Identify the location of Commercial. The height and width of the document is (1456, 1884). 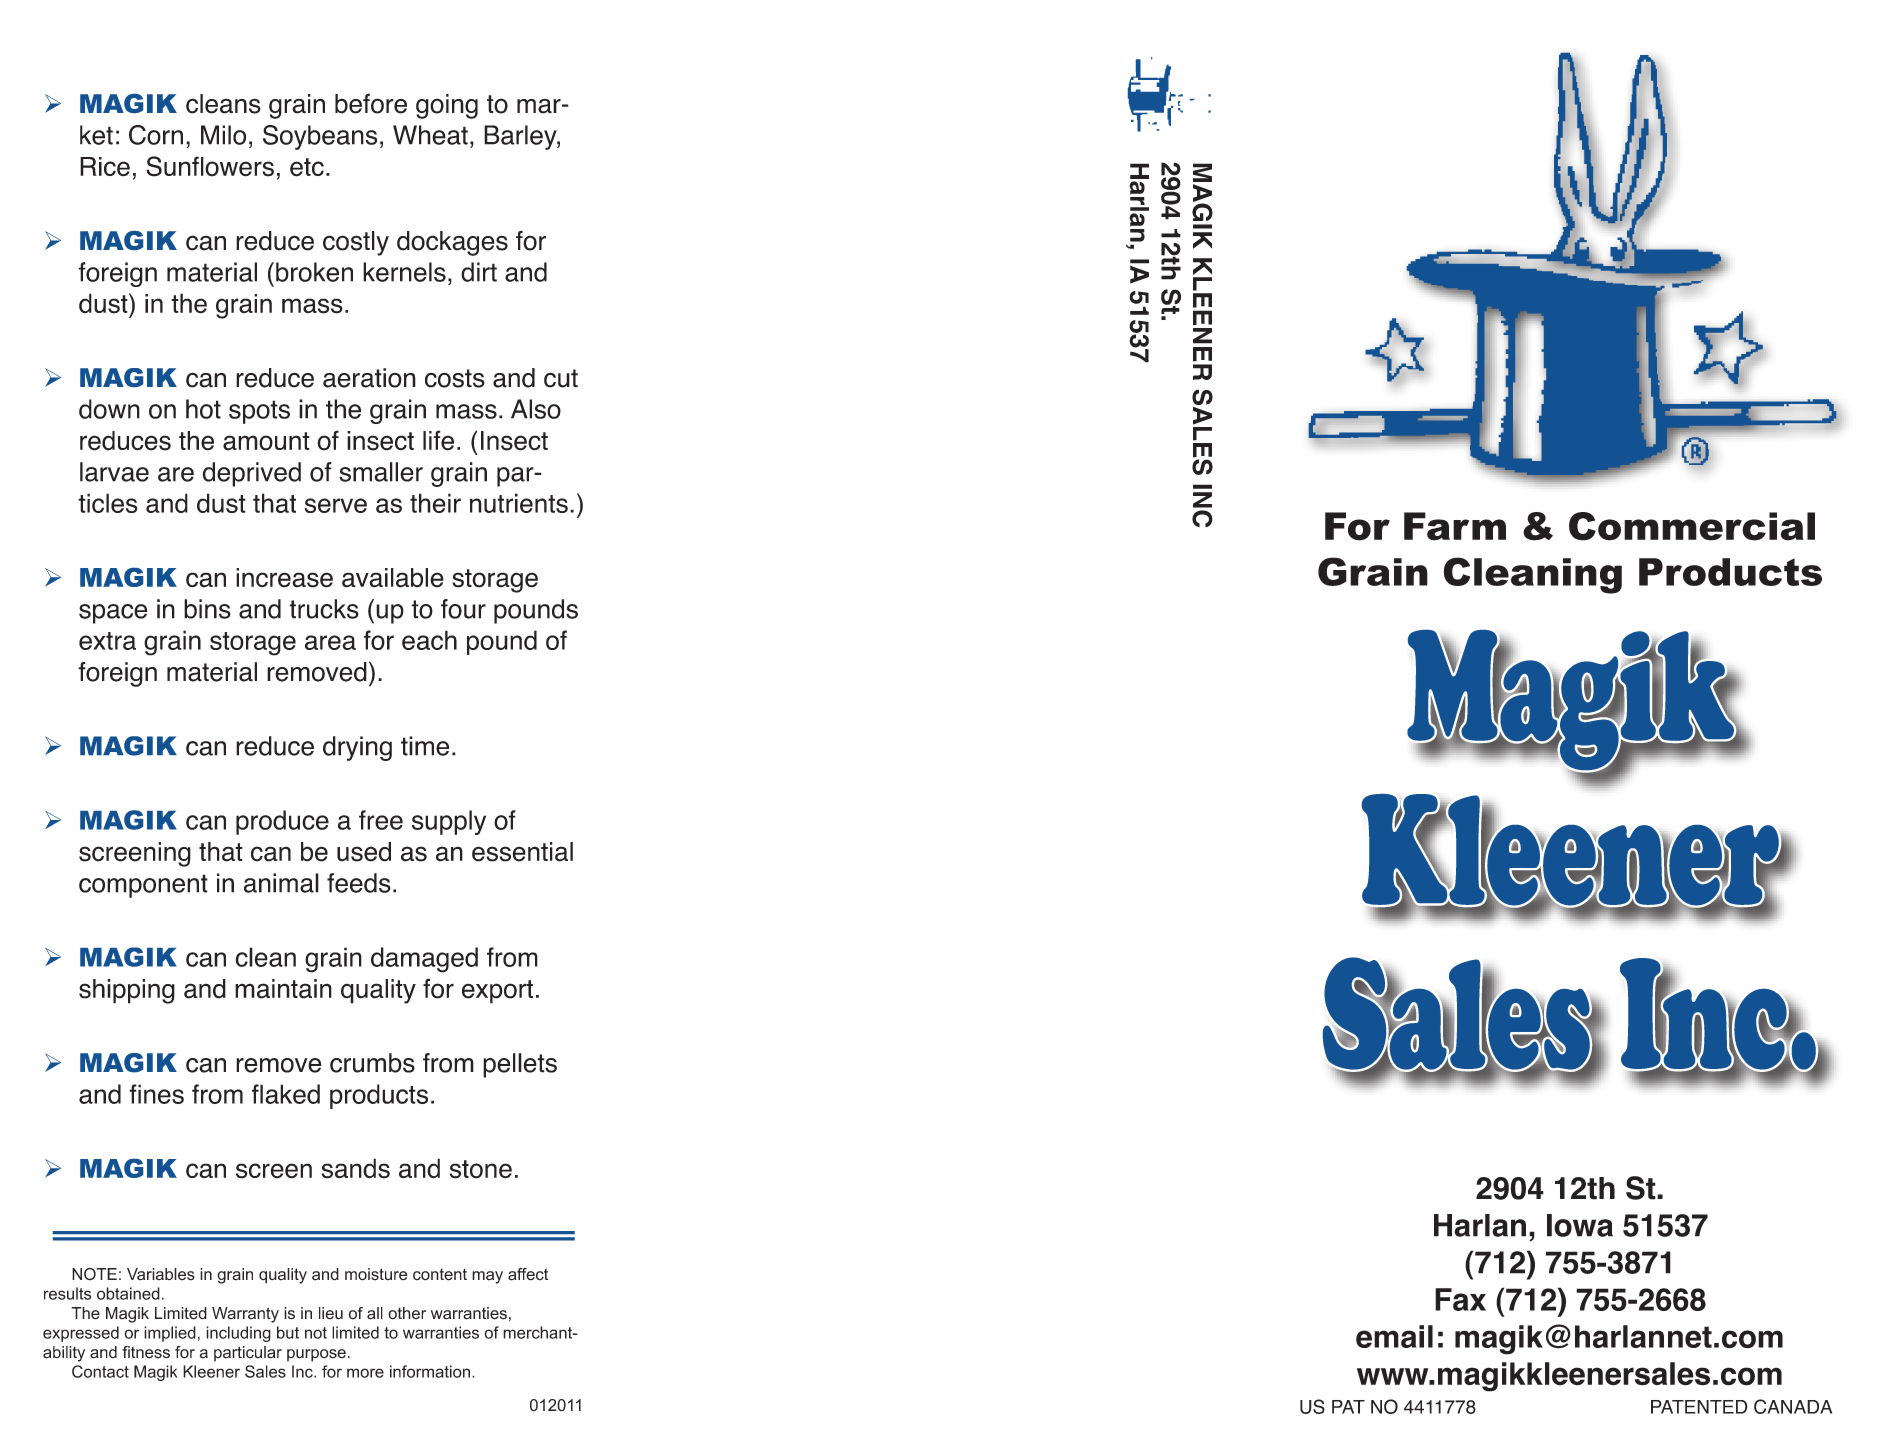
(1692, 526).
